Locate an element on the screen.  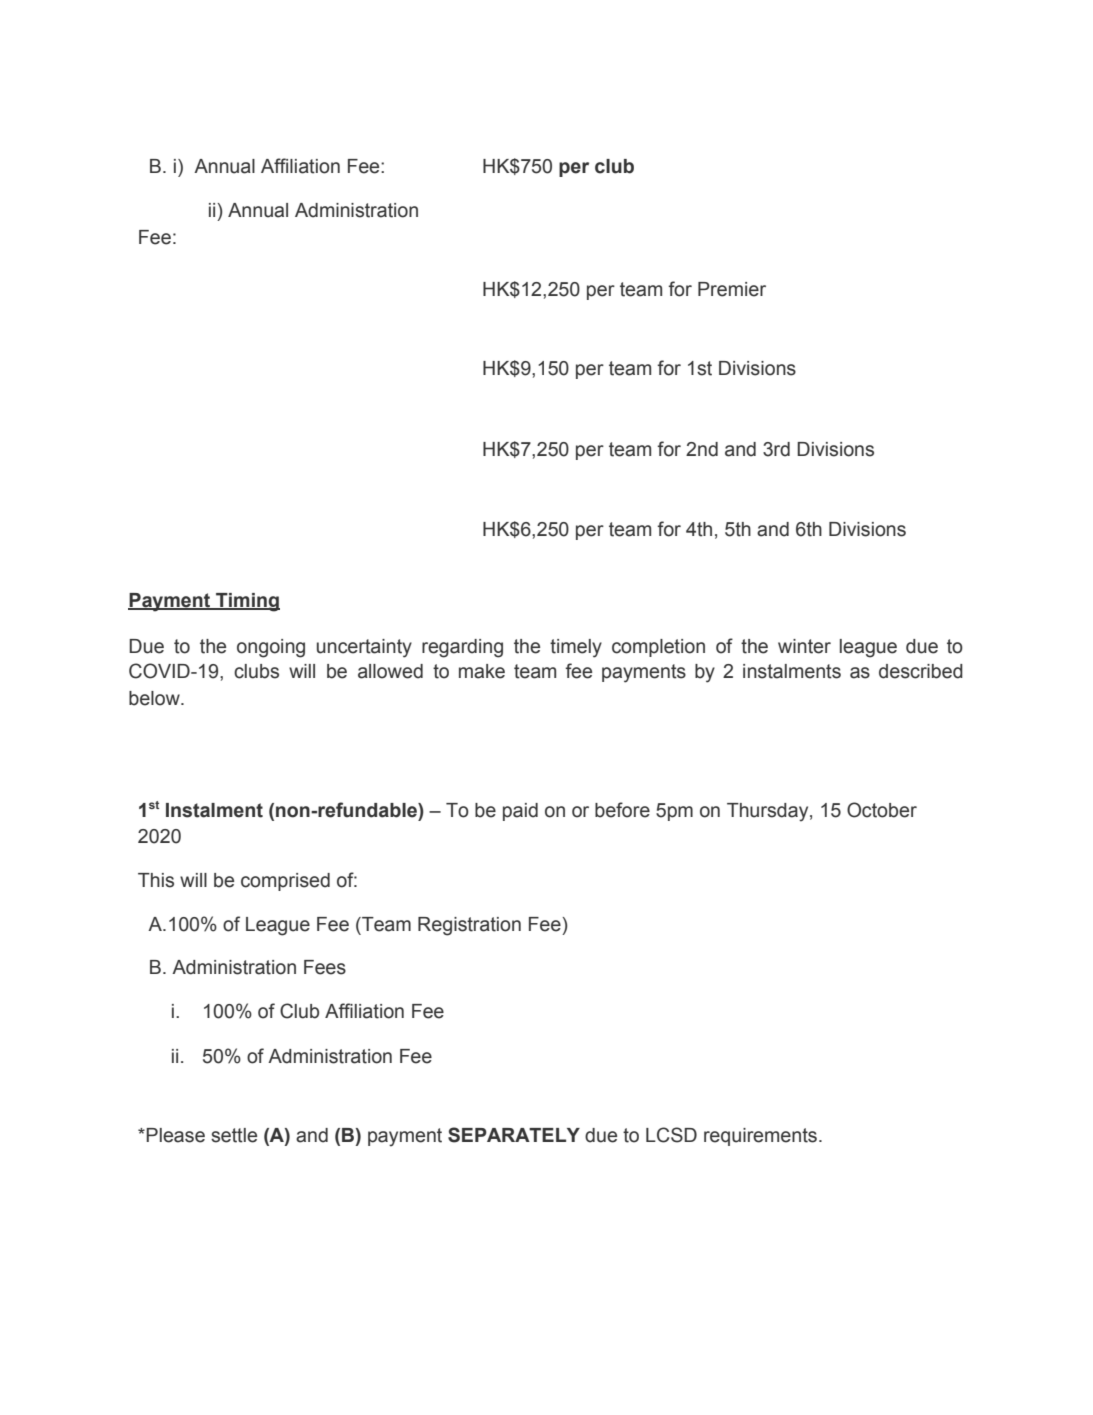
described is located at coordinates (921, 671).
